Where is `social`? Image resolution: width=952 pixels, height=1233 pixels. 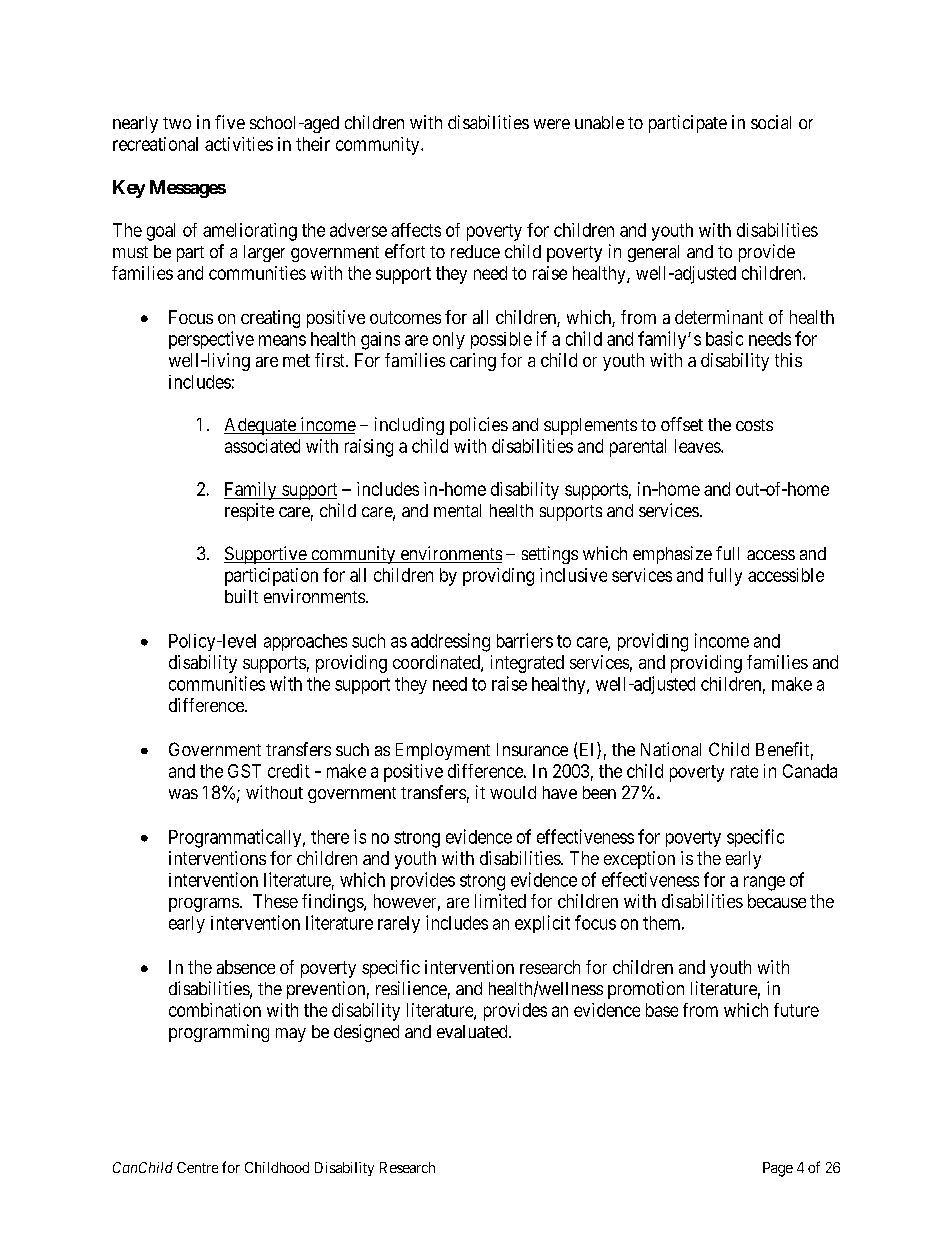
social is located at coordinates (771, 122).
